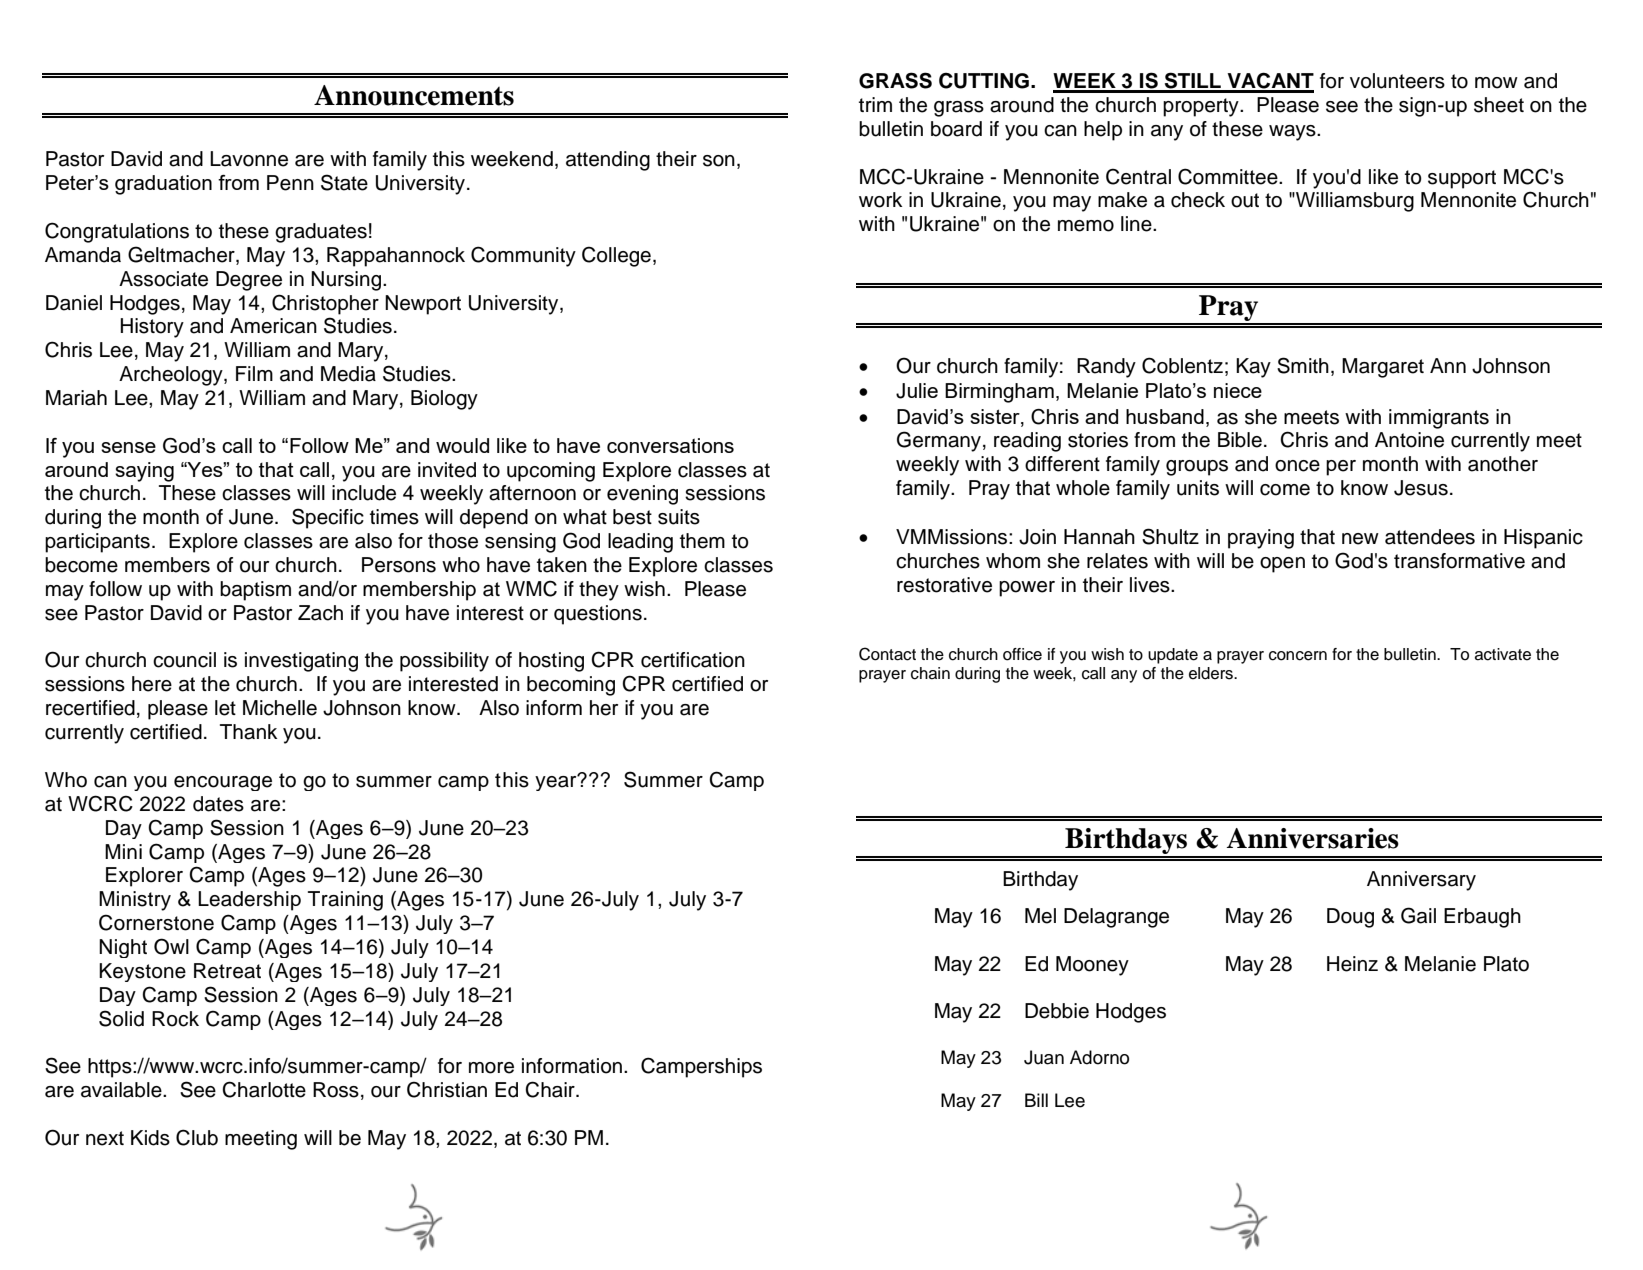  I want to click on Leadership, so click(249, 901).
